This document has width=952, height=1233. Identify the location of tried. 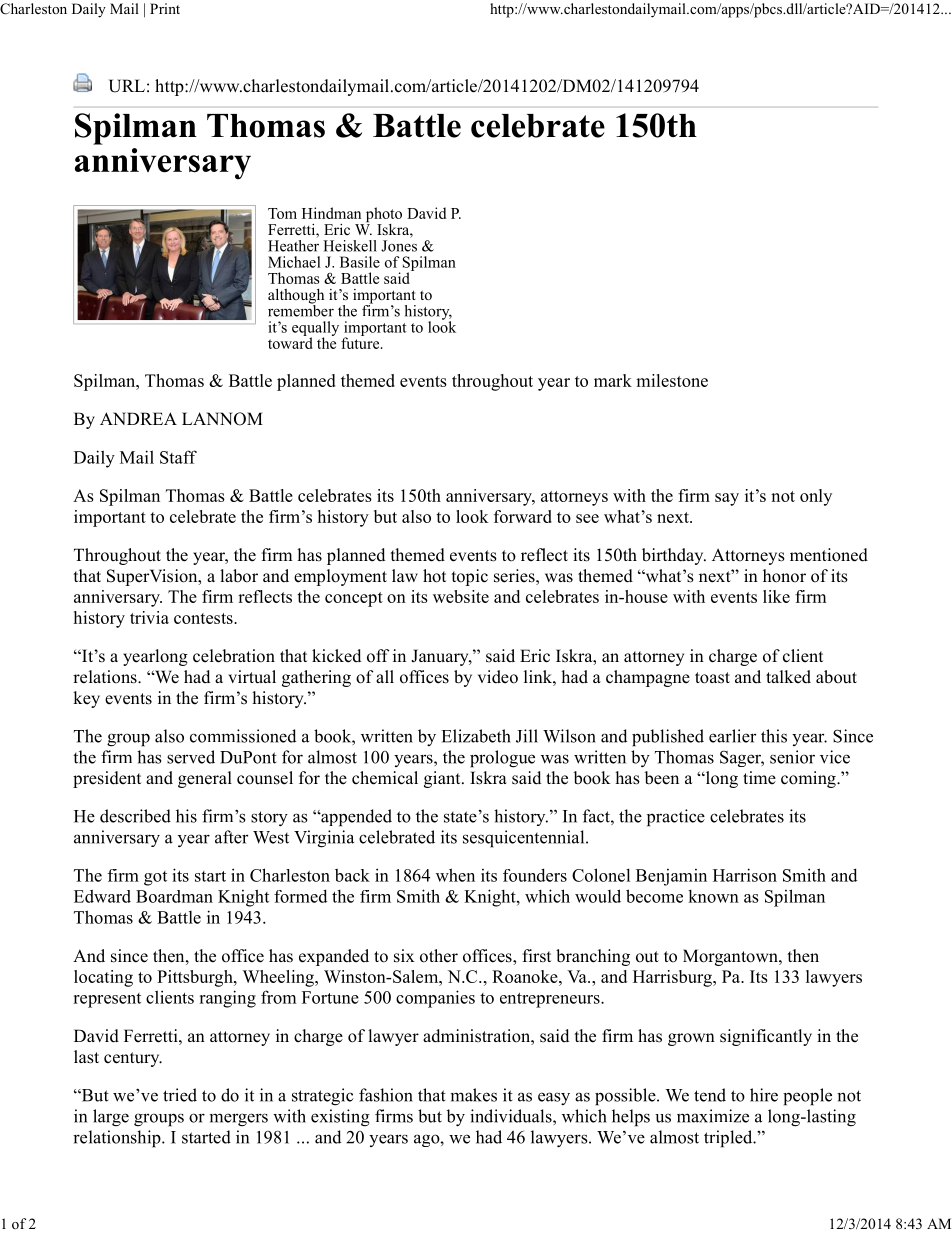
(180, 1095).
